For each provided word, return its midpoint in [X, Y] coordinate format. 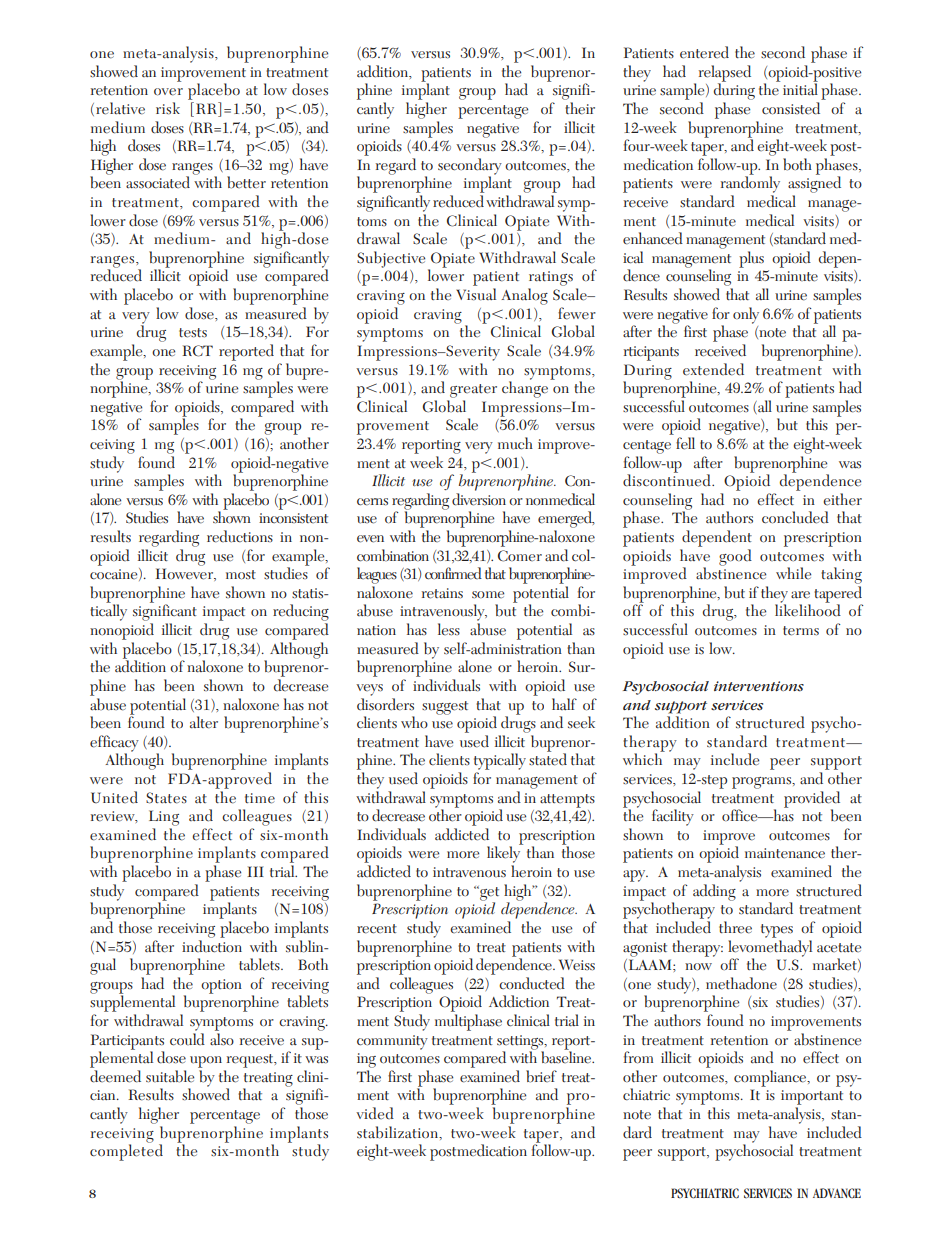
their [580, 108]
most [241, 575]
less [449, 629]
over [168, 92]
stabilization [399, 1133]
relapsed [725, 74]
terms [801, 631]
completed [126, 1151]
